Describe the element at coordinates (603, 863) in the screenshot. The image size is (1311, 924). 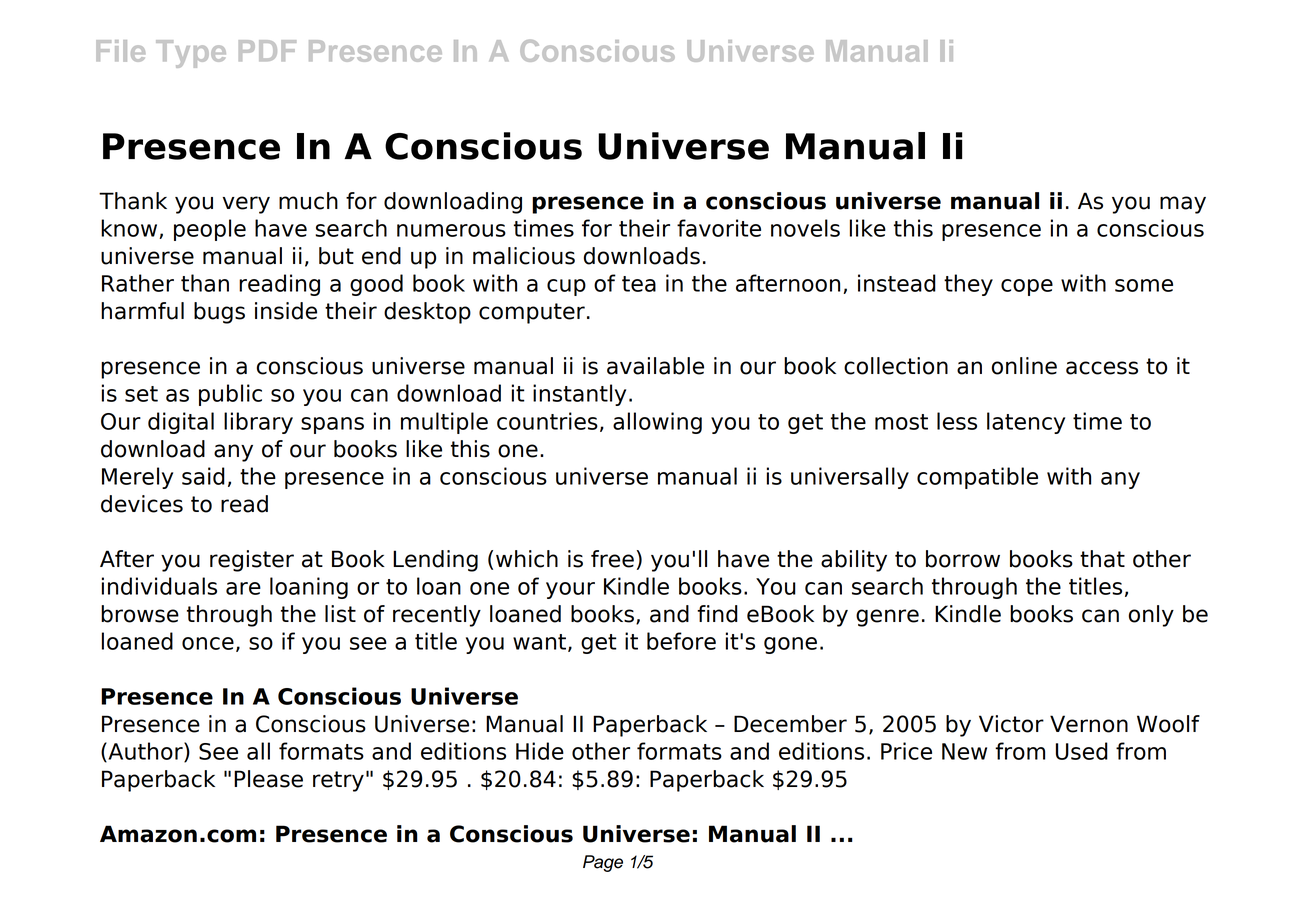
I see `Page` at that location.
